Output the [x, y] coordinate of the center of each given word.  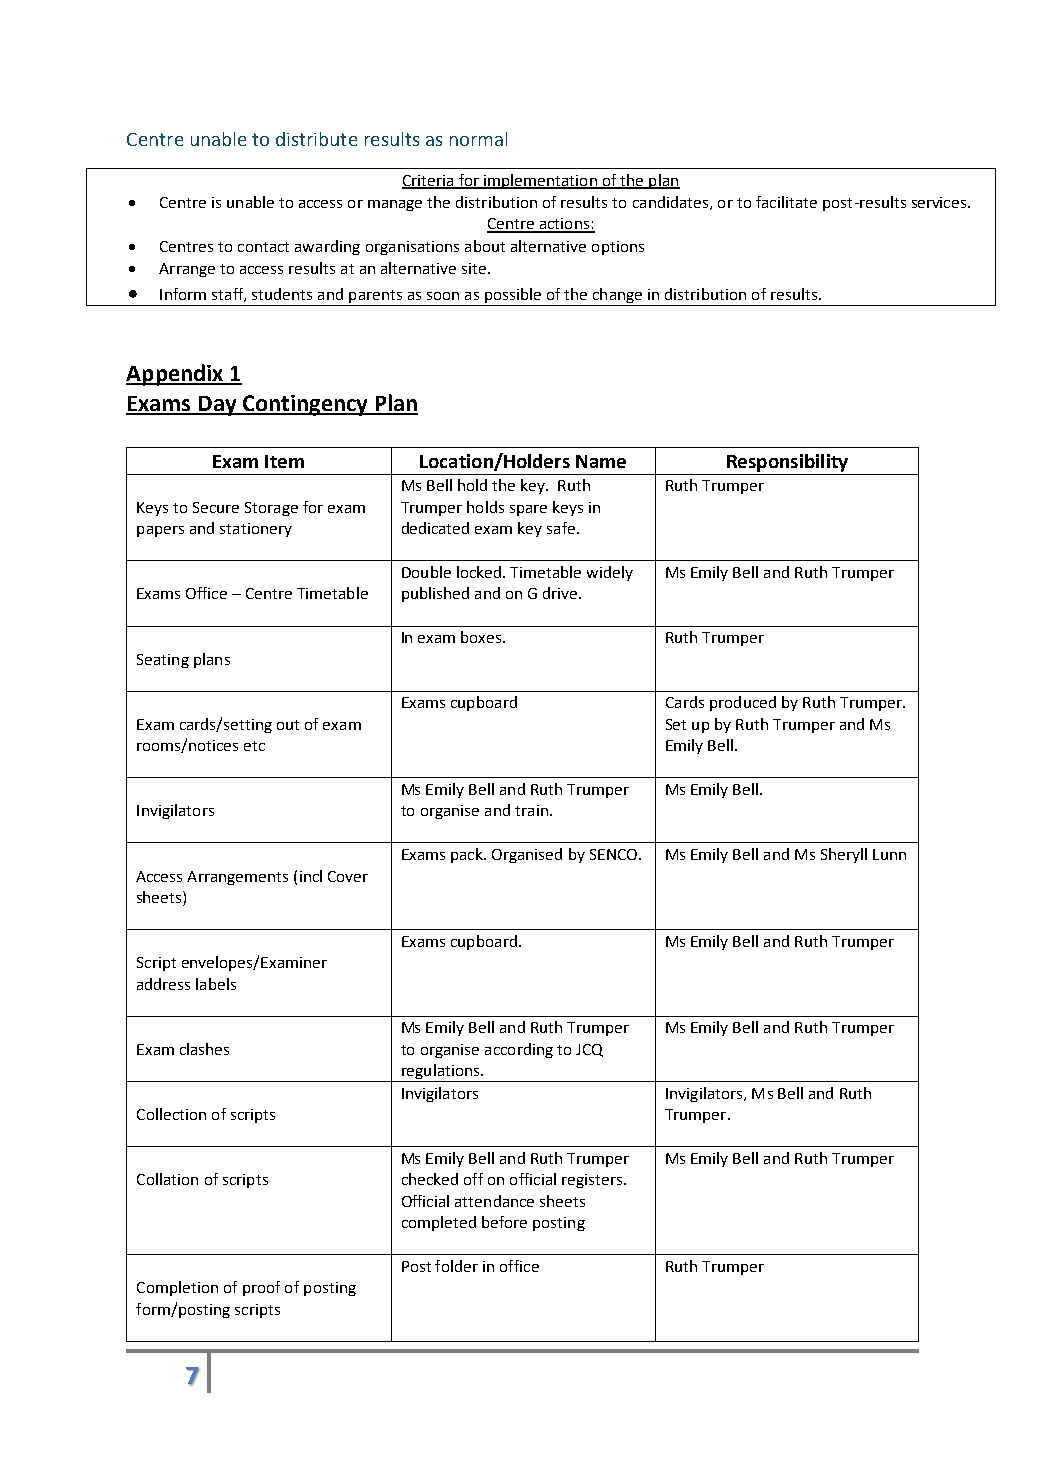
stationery [256, 530]
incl [311, 876]
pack [468, 855]
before [504, 1222]
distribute [316, 139]
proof [261, 1288]
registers [593, 1181]
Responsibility [787, 463]
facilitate [786, 202]
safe [562, 528]
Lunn [889, 854]
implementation [540, 181]
